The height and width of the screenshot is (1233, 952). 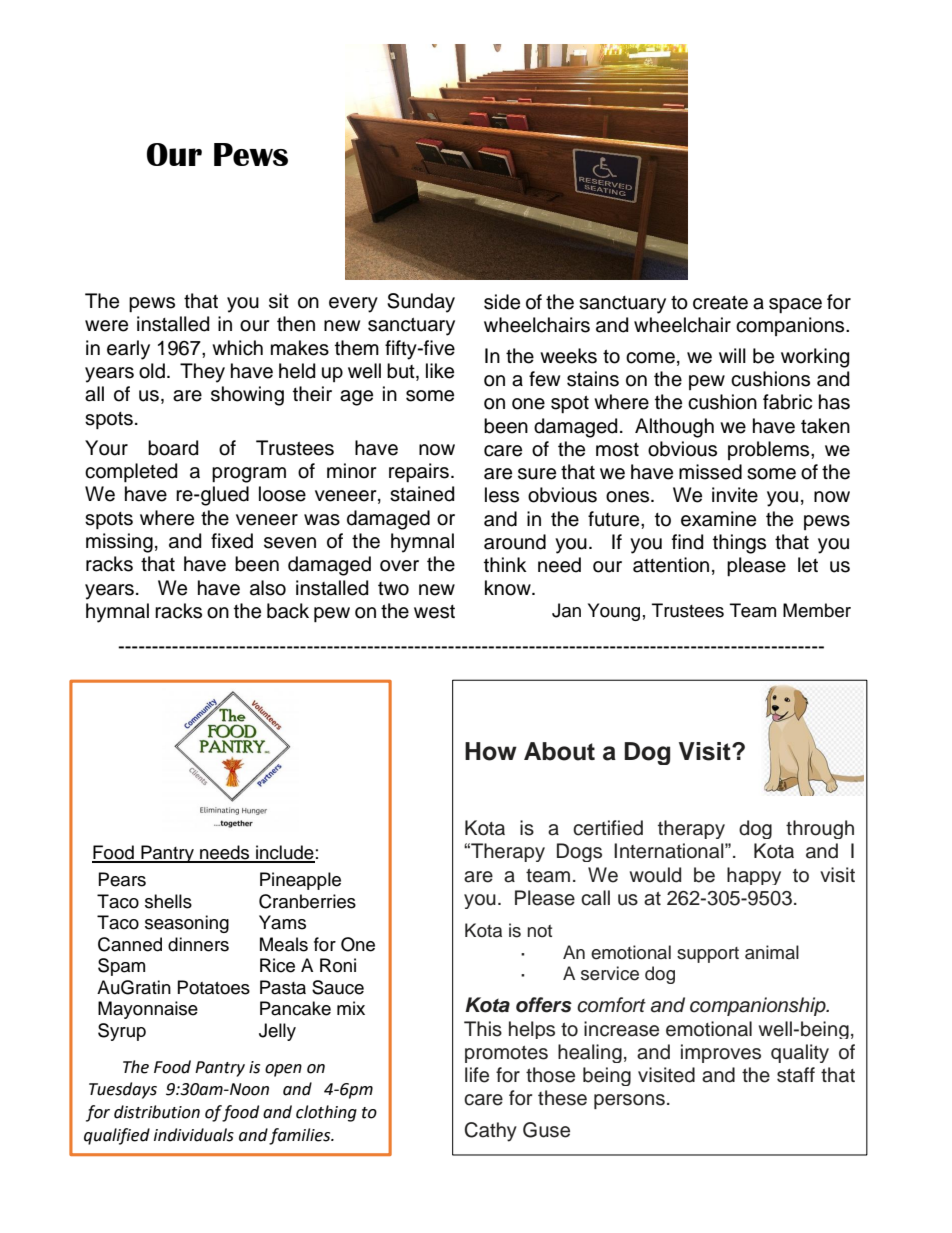 I want to click on which, so click(x=237, y=348).
